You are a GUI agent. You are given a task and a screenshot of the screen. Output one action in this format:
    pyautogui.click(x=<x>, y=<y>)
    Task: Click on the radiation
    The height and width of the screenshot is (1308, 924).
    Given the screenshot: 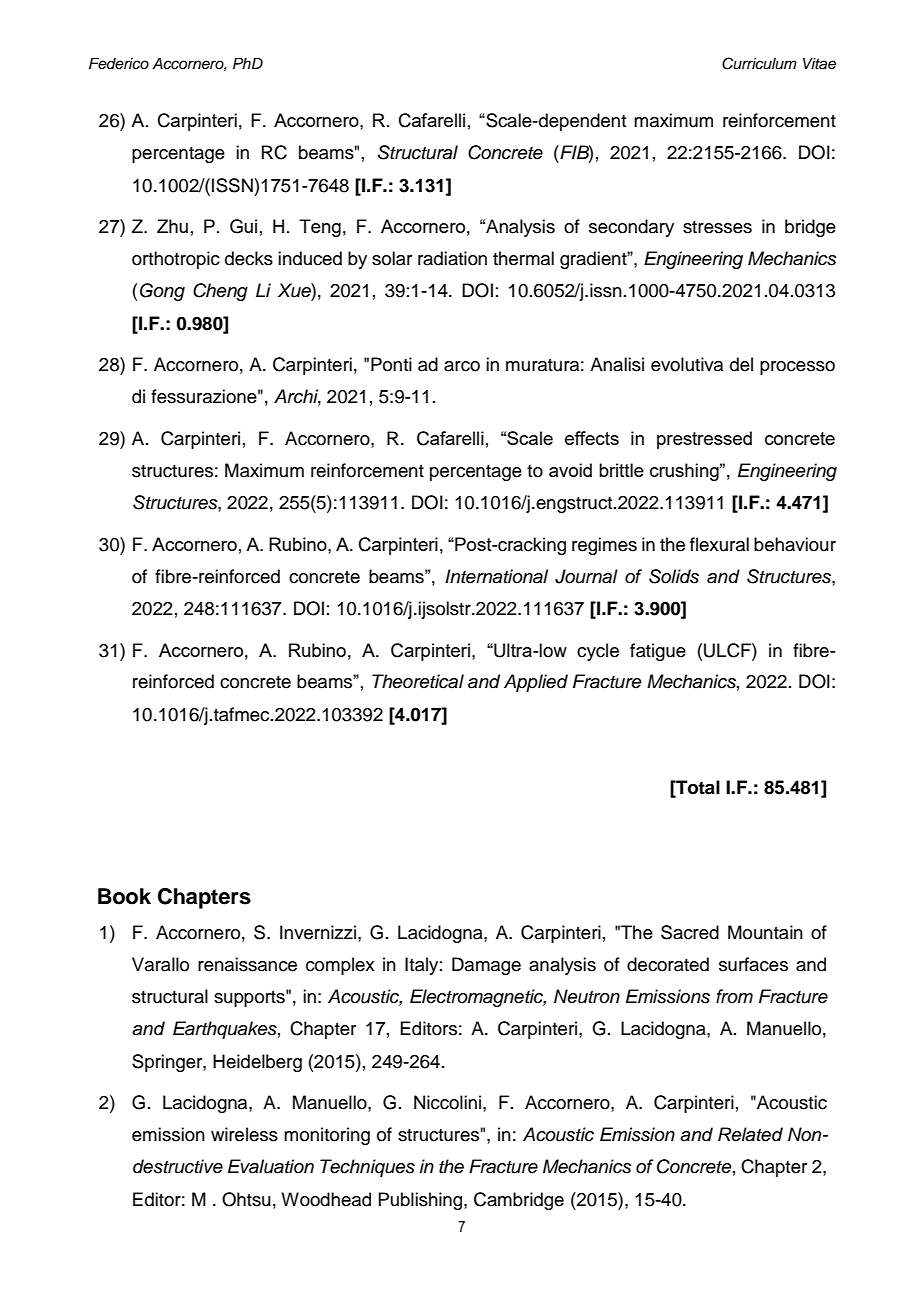 What is the action you would take?
    pyautogui.click(x=452, y=258)
